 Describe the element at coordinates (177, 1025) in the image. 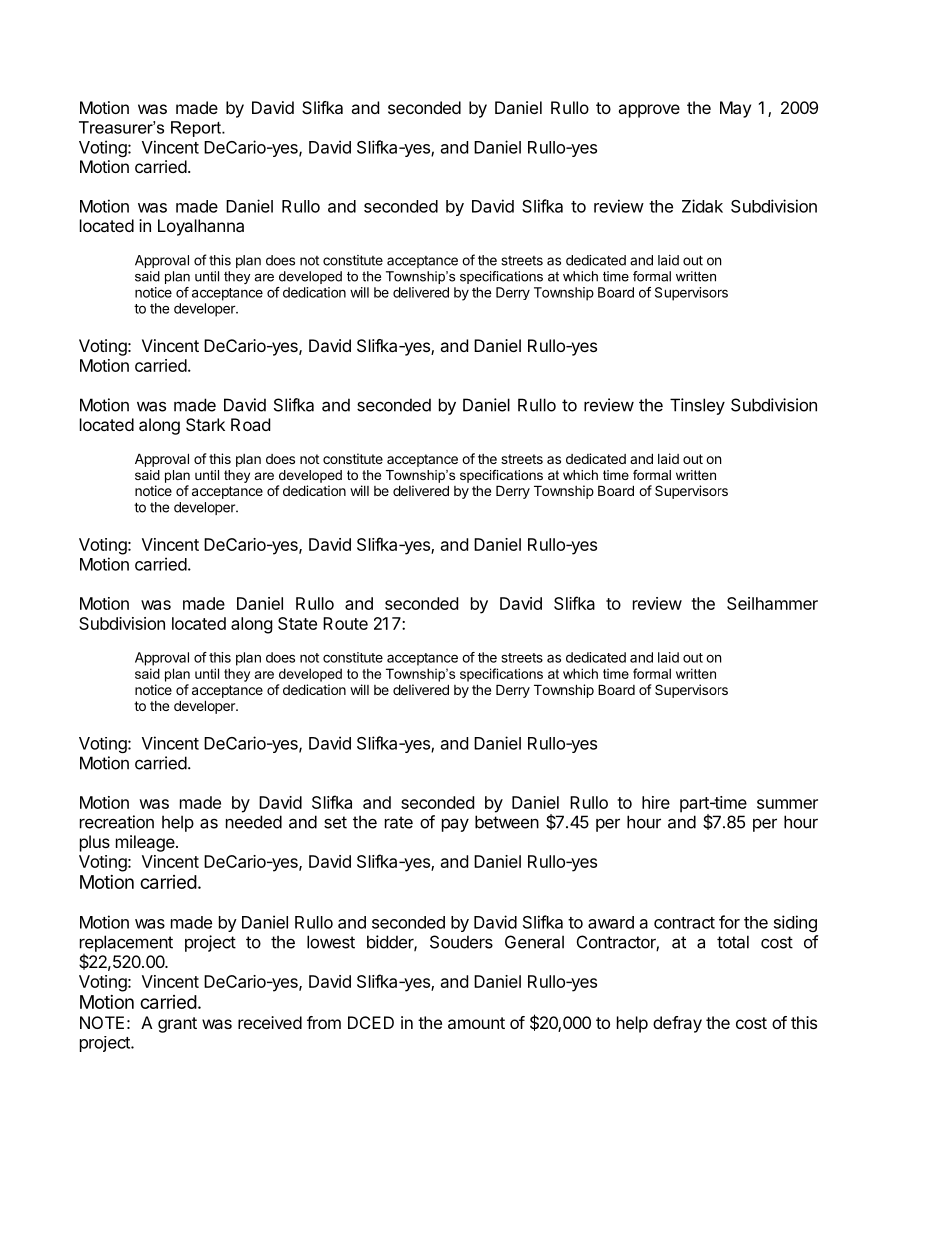

I see `grant` at that location.
